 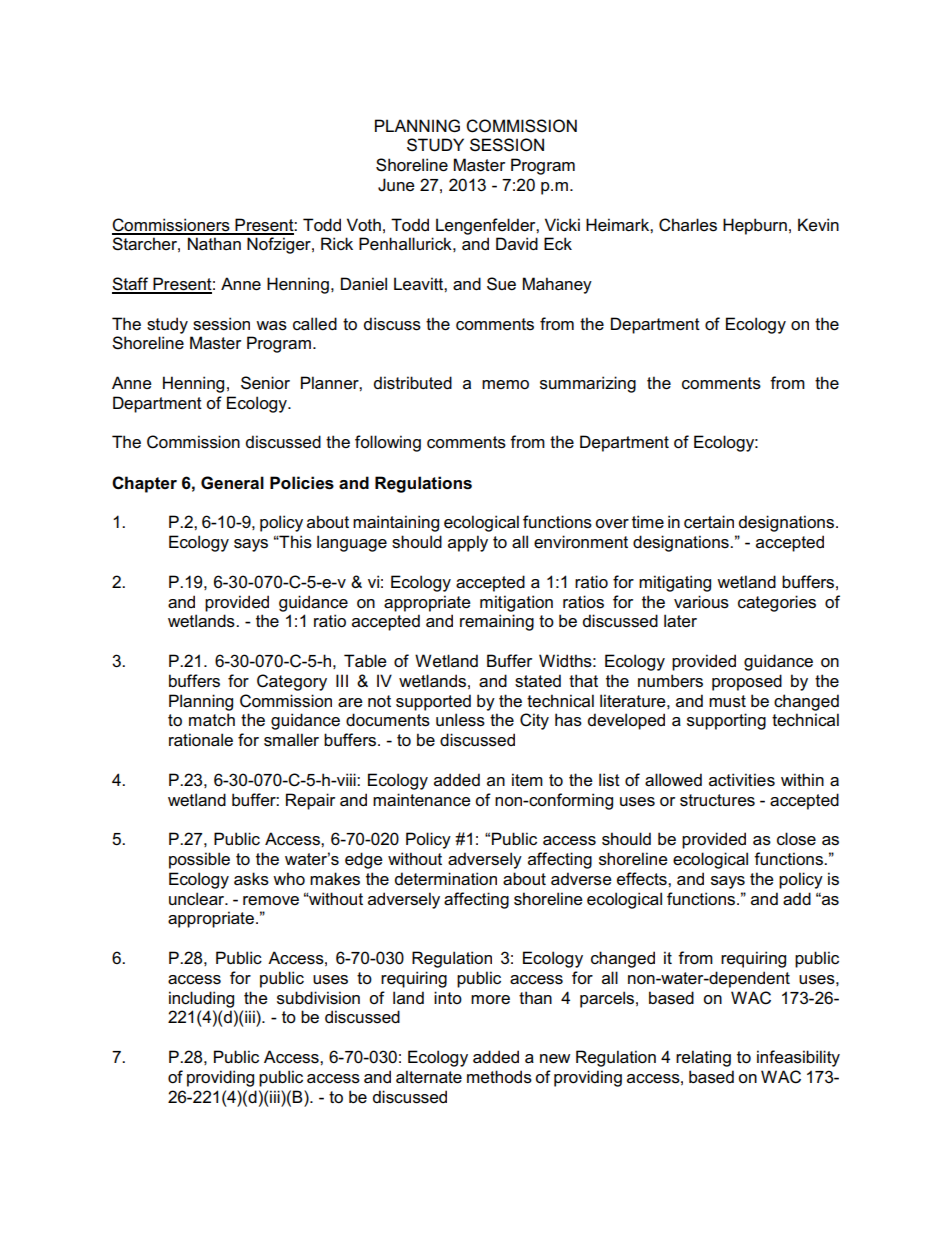 What do you see at coordinates (292, 682) in the page?
I see `Category` at bounding box center [292, 682].
